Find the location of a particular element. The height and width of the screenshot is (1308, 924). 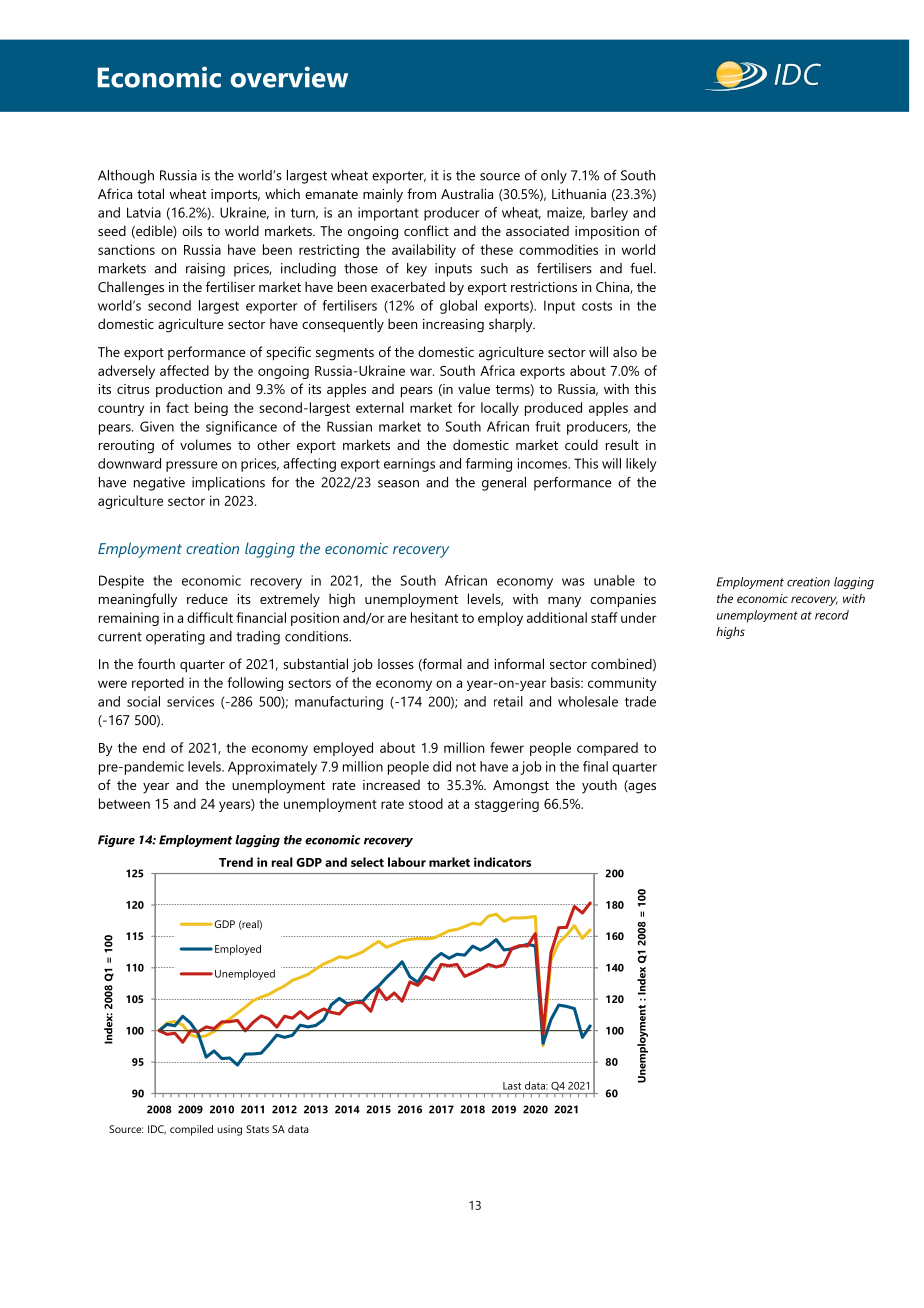

general is located at coordinates (504, 484).
